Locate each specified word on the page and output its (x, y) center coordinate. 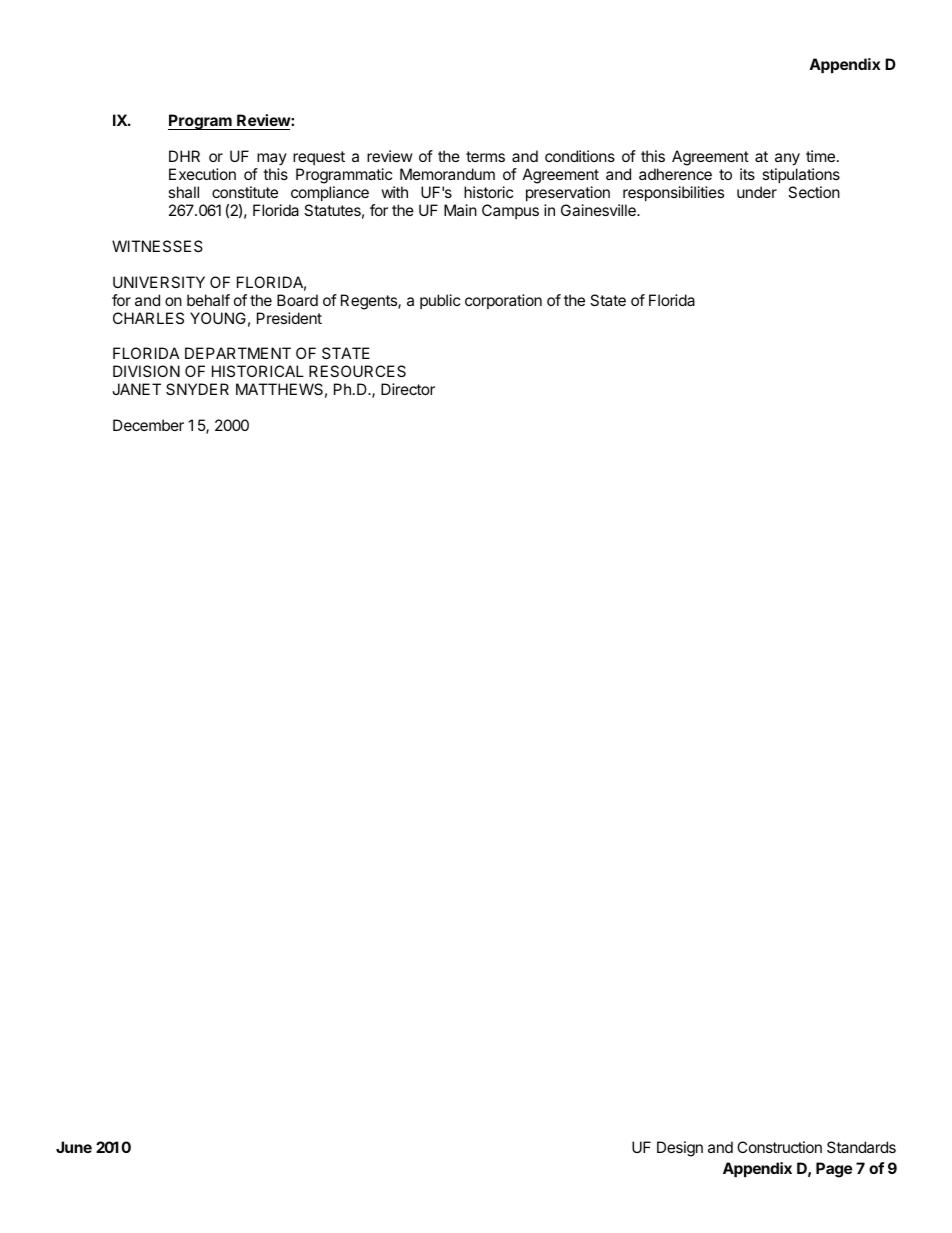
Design (680, 1149)
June (74, 1147)
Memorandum (447, 174)
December (148, 425)
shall (183, 192)
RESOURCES (357, 371)
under (757, 192)
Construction (779, 1147)
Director (408, 389)
